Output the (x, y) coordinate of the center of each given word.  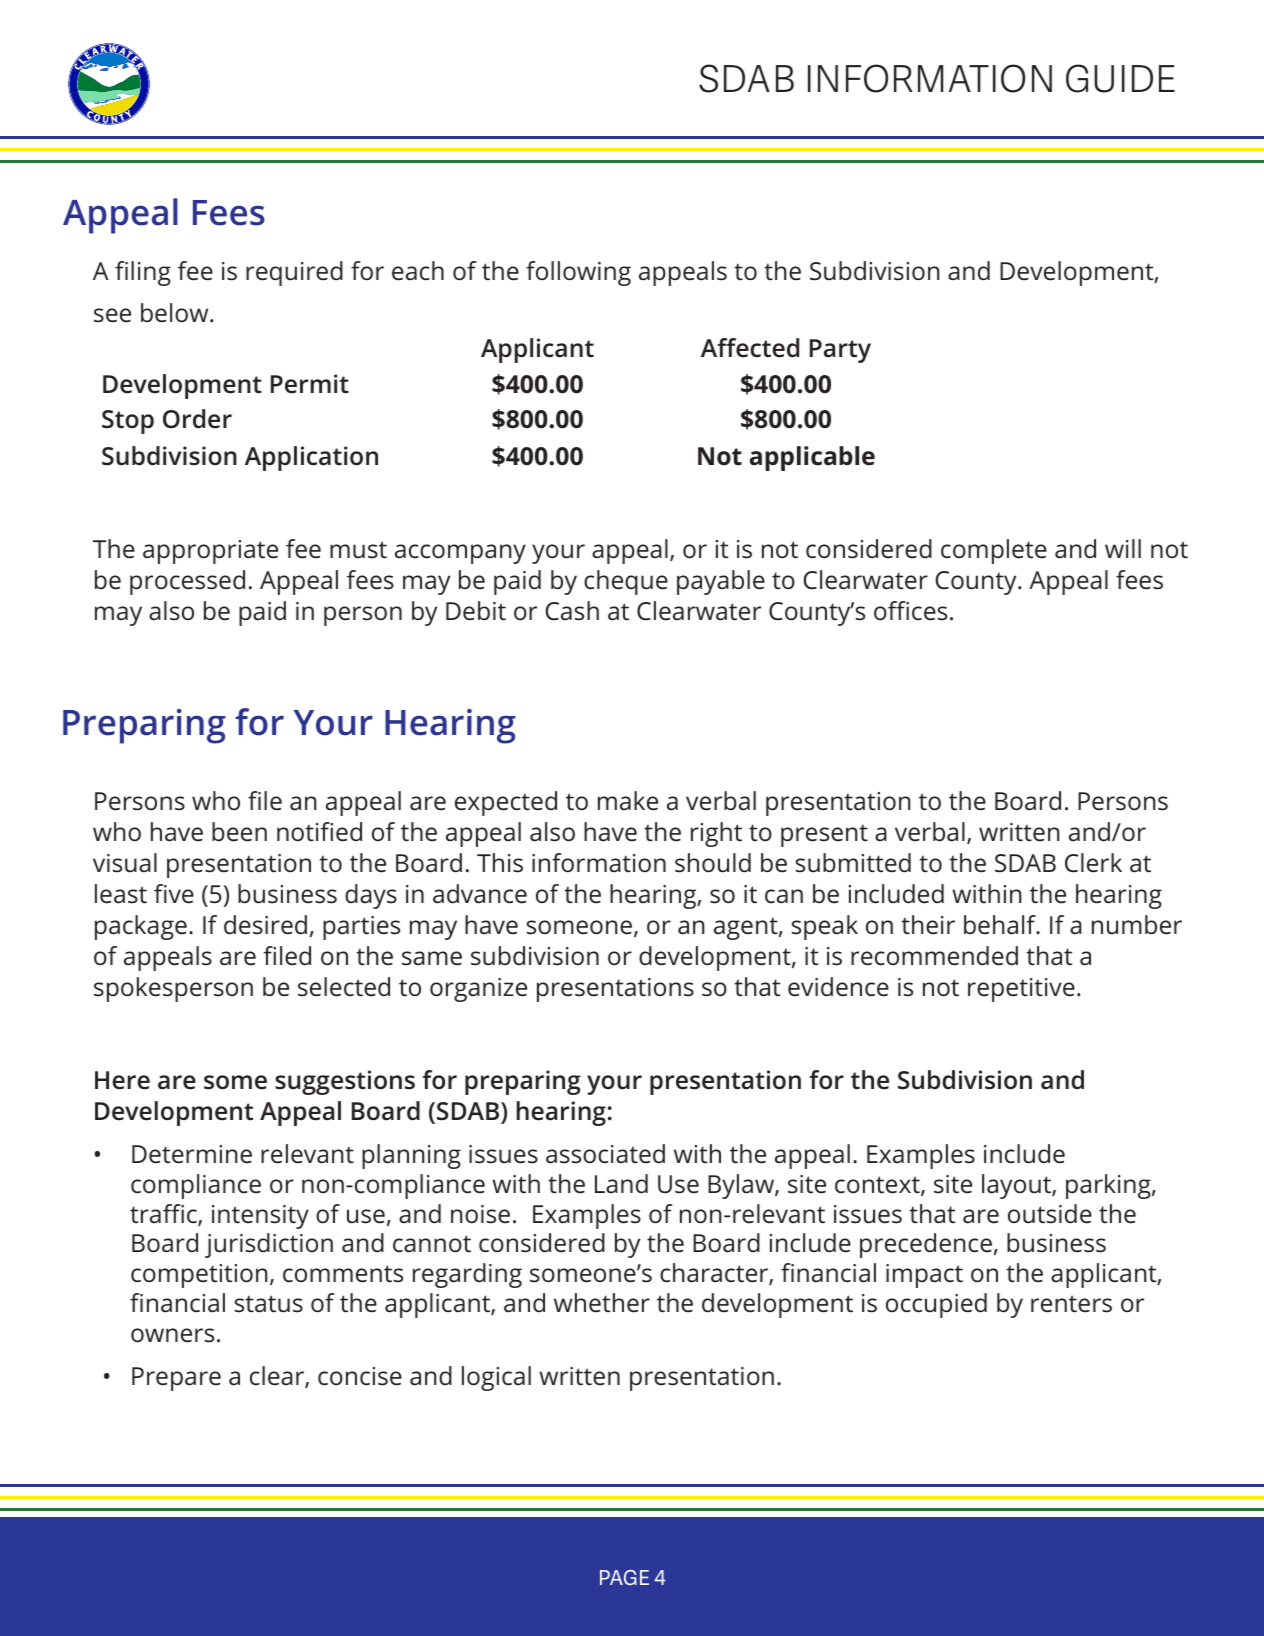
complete (994, 551)
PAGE (624, 1577)
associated (605, 1154)
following (578, 273)
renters (1071, 1304)
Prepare (176, 1379)
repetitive (1021, 990)
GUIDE (1120, 78)
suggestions (345, 1082)
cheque (626, 582)
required (294, 273)
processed (187, 582)
